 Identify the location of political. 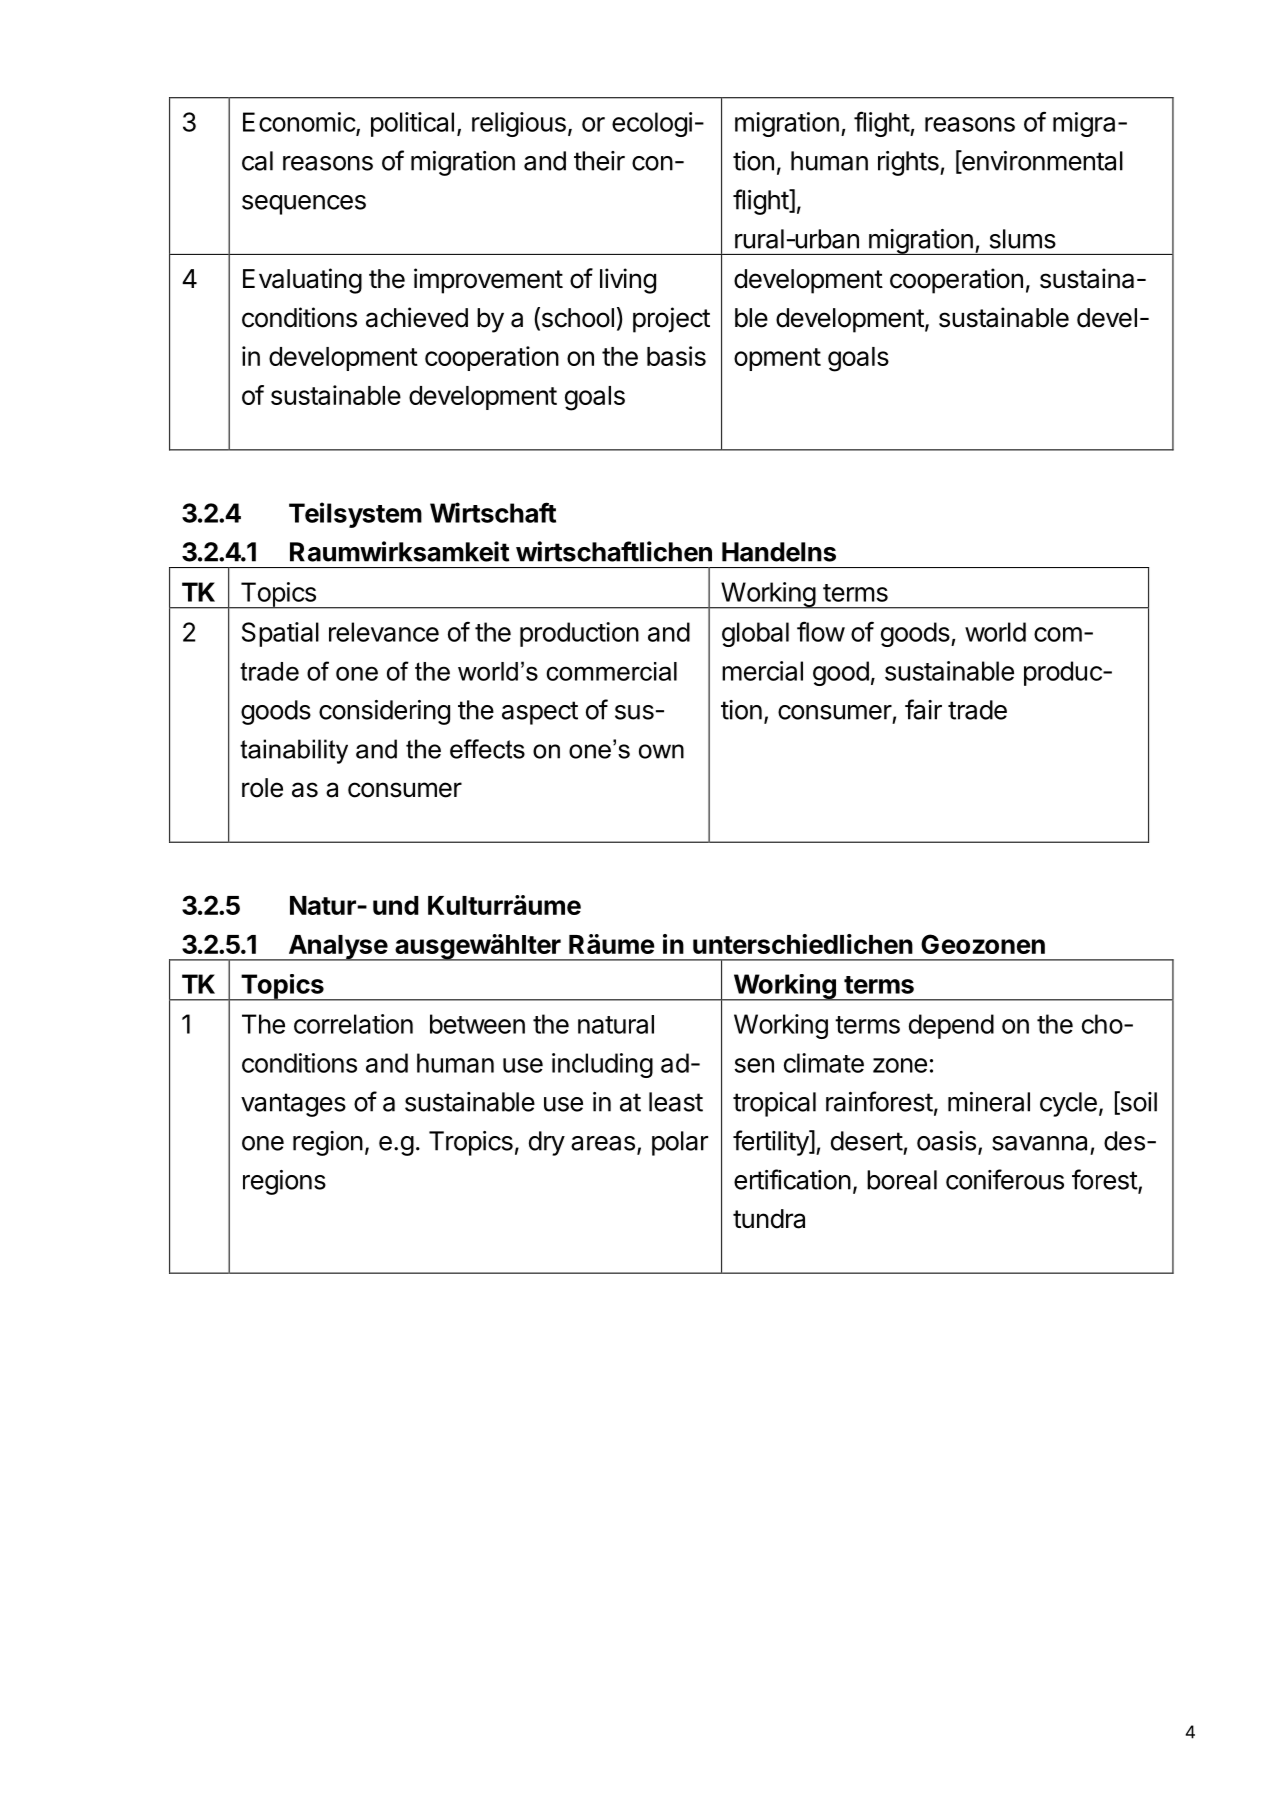
(412, 124).
